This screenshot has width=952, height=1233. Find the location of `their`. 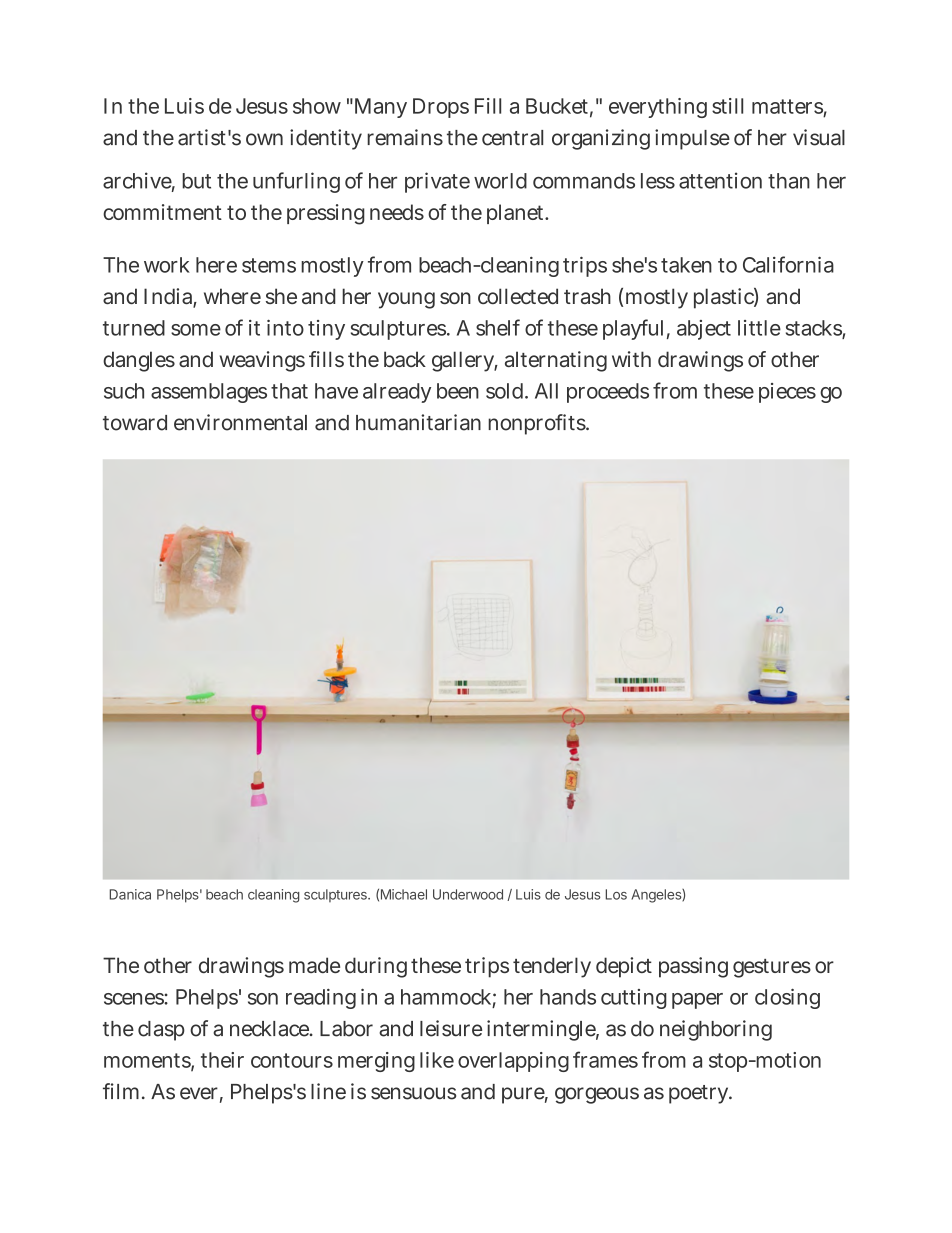

their is located at coordinates (222, 1060).
